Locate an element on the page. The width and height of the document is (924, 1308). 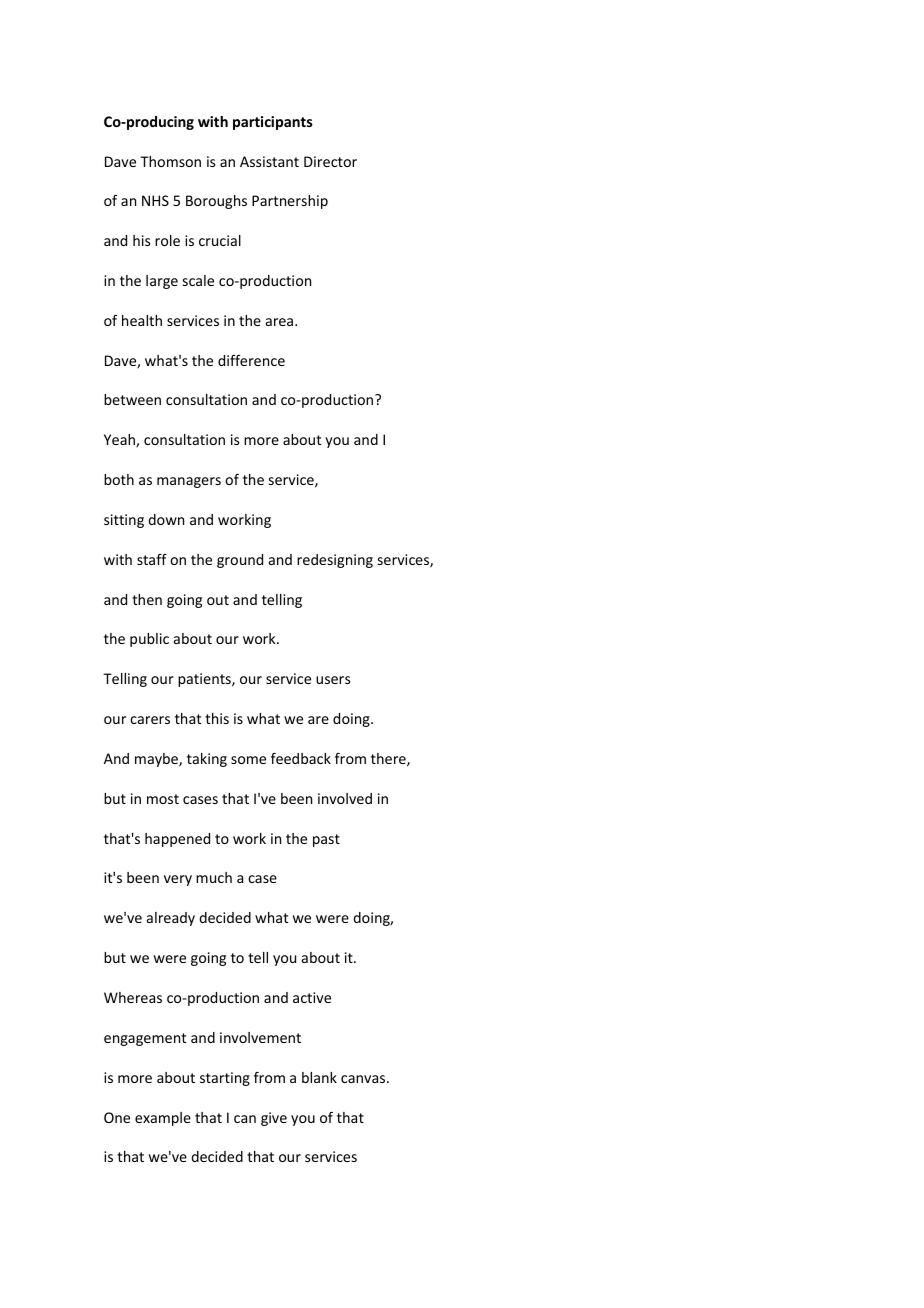
public is located at coordinates (149, 640).
